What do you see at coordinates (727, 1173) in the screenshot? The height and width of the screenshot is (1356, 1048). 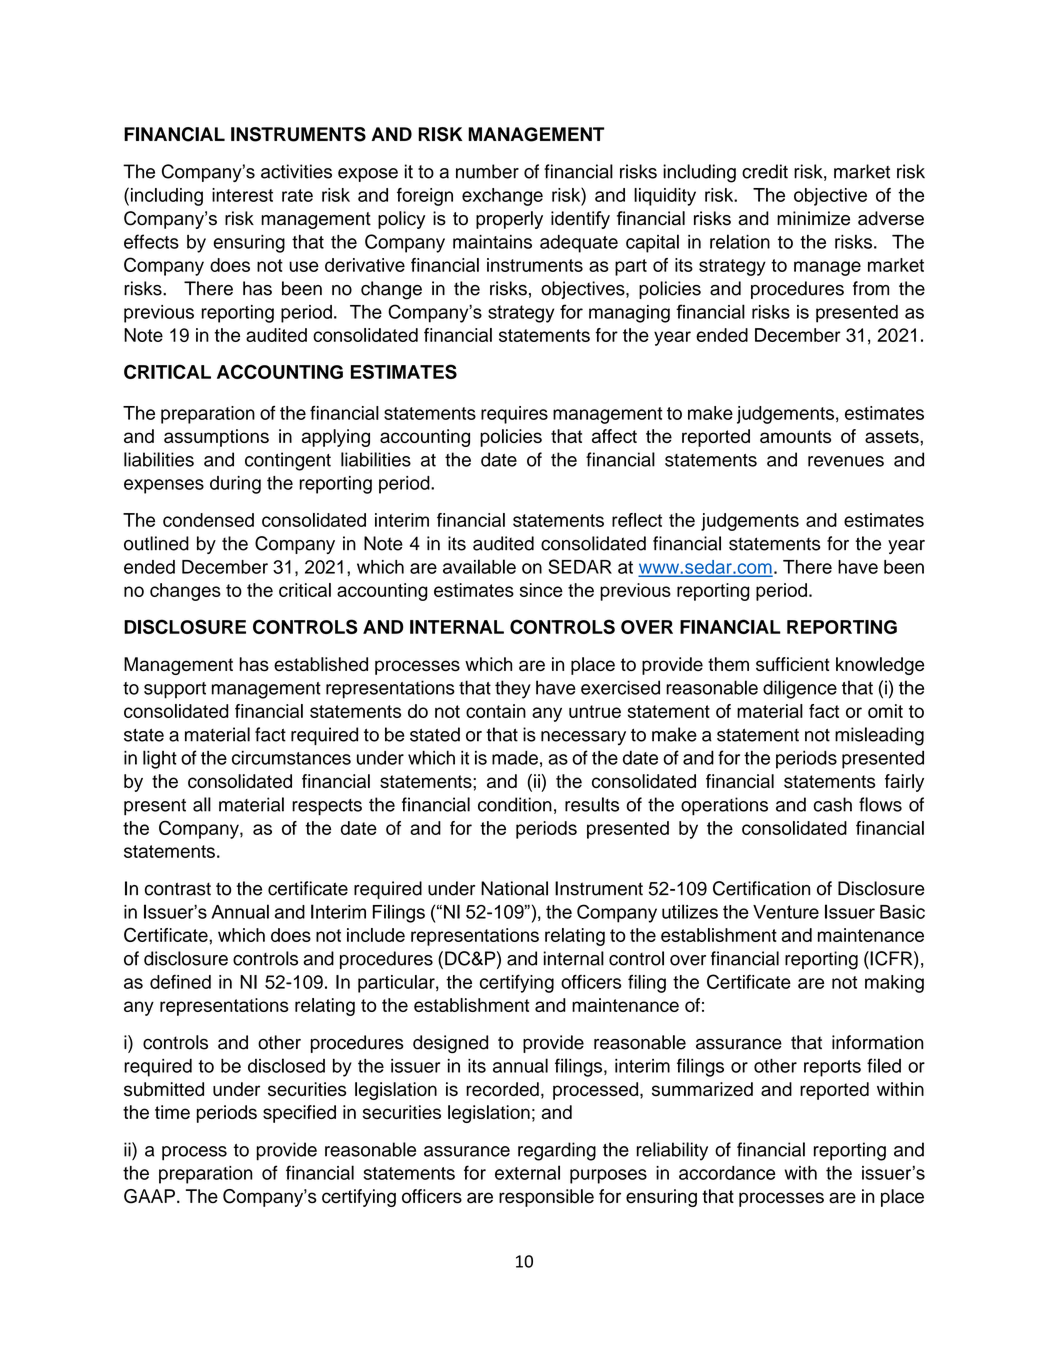 I see `accordance` at bounding box center [727, 1173].
